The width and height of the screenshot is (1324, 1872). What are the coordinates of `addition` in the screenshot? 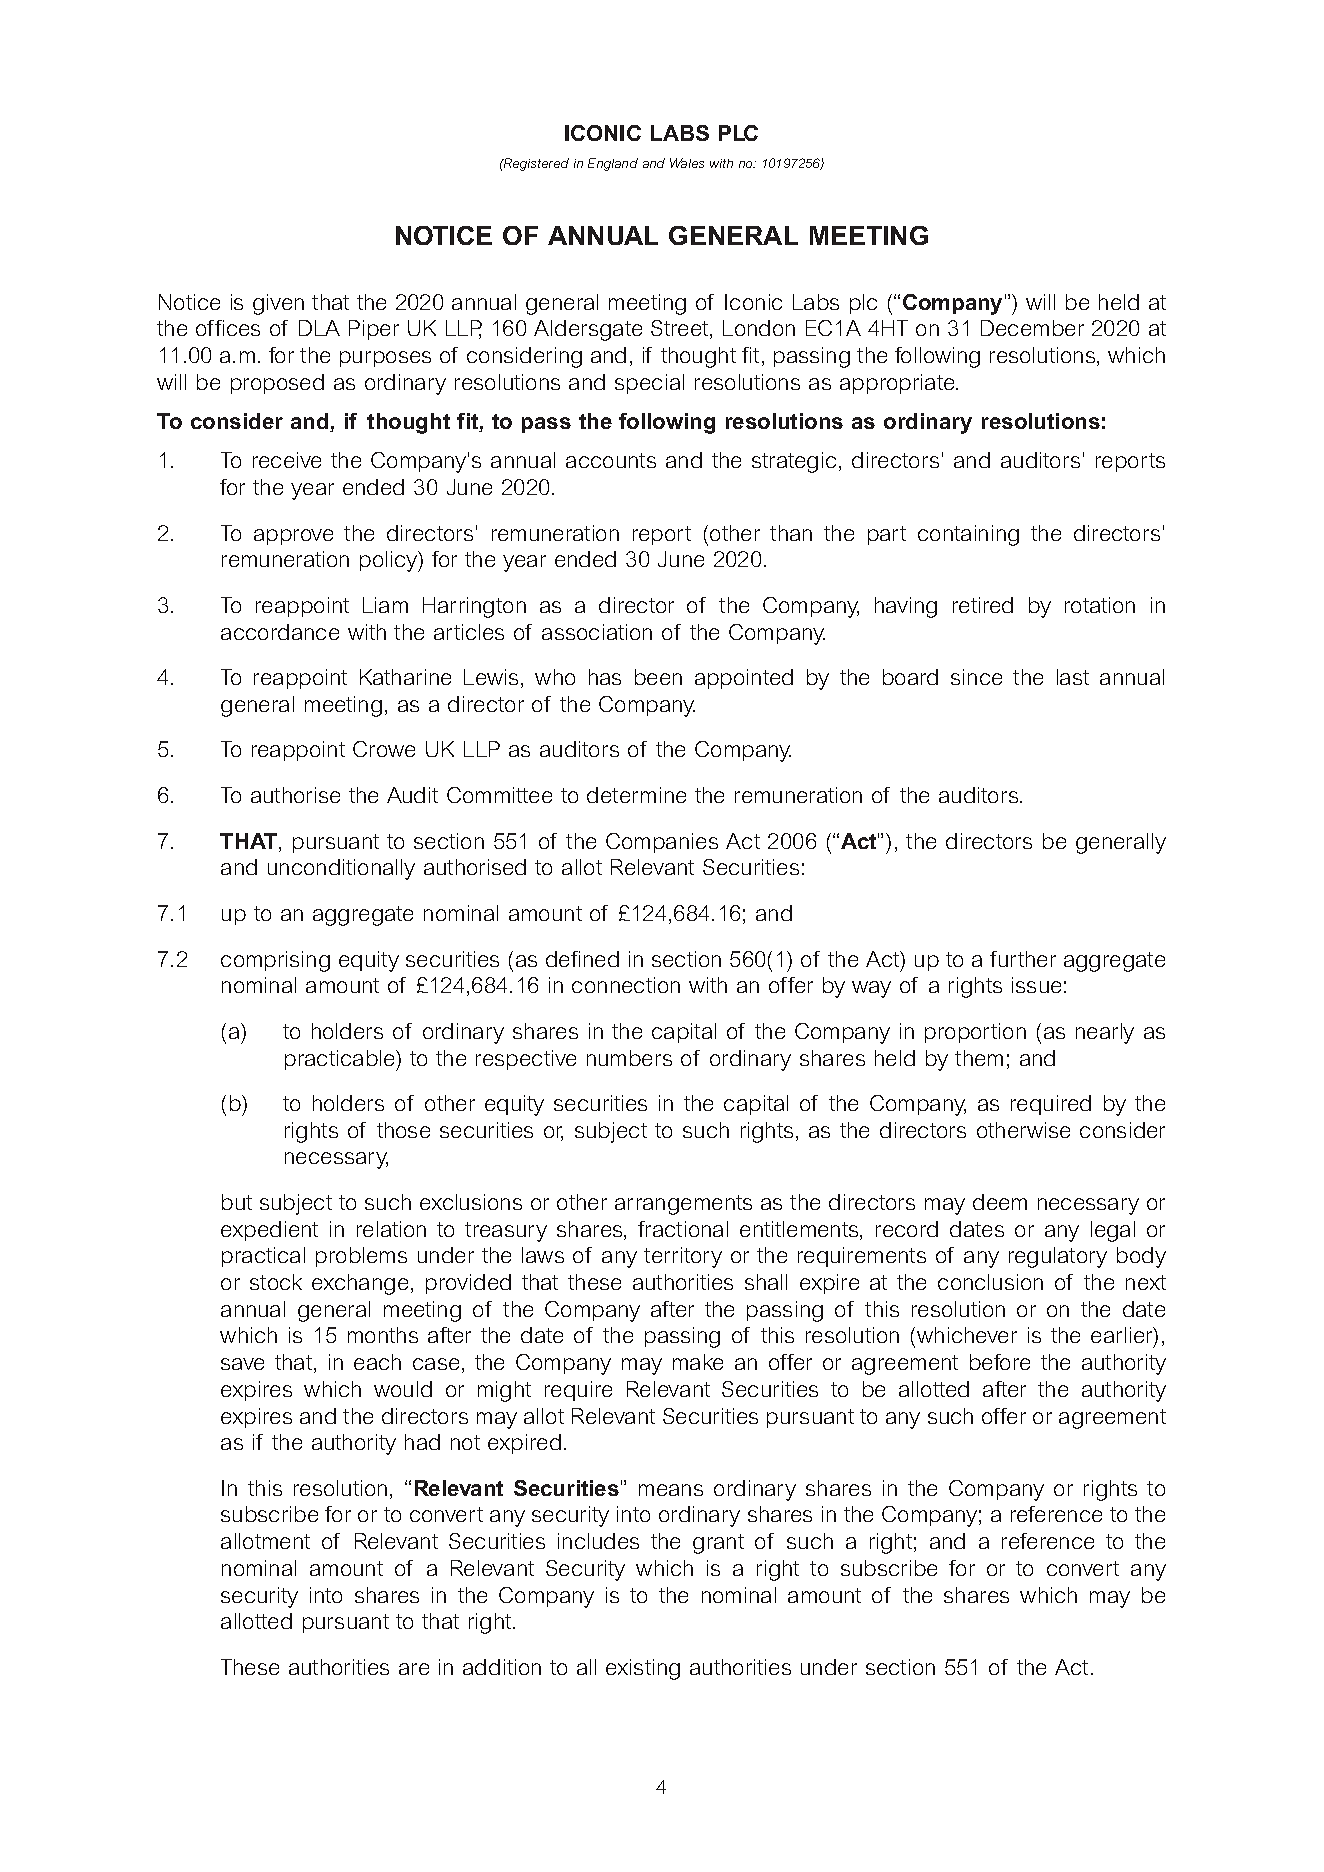 It's located at (502, 1667).
